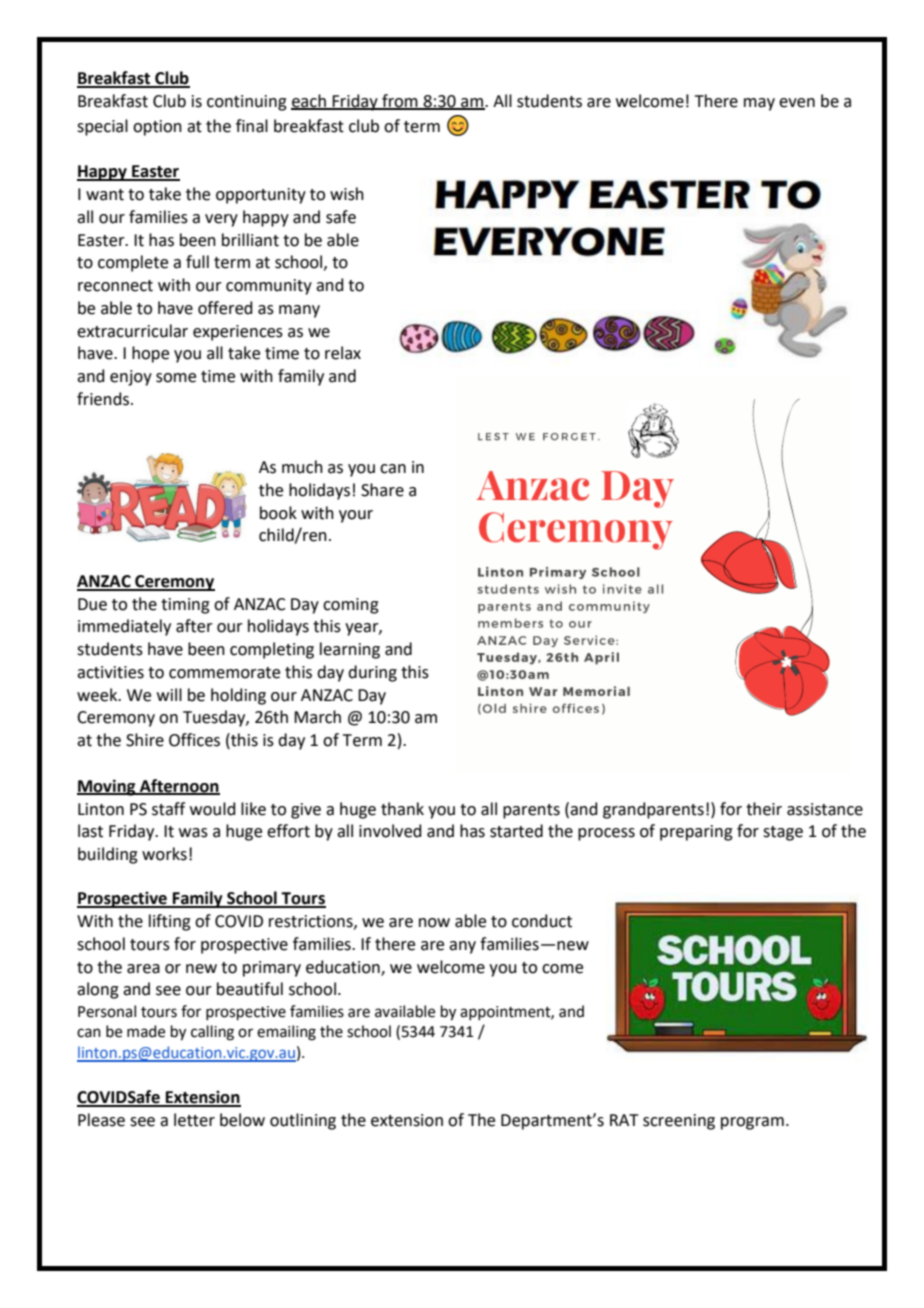 Image resolution: width=924 pixels, height=1308 pixels. What do you see at coordinates (303, 1121) in the screenshot?
I see `outlining` at bounding box center [303, 1121].
